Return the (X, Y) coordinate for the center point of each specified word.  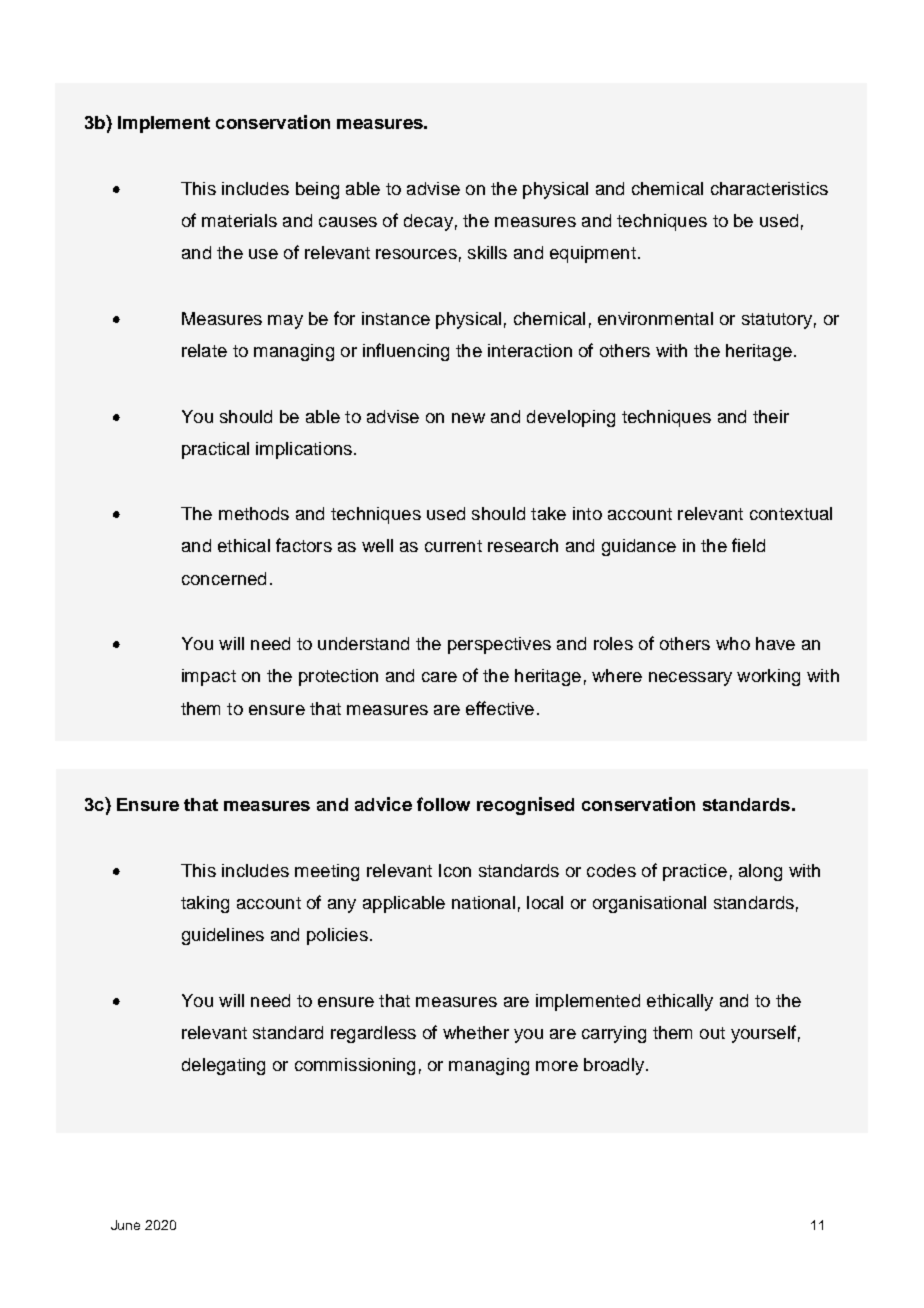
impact (209, 677)
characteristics (769, 188)
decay (428, 222)
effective (500, 708)
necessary (690, 679)
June (125, 1225)
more (557, 1066)
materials (239, 220)
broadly (615, 1066)
